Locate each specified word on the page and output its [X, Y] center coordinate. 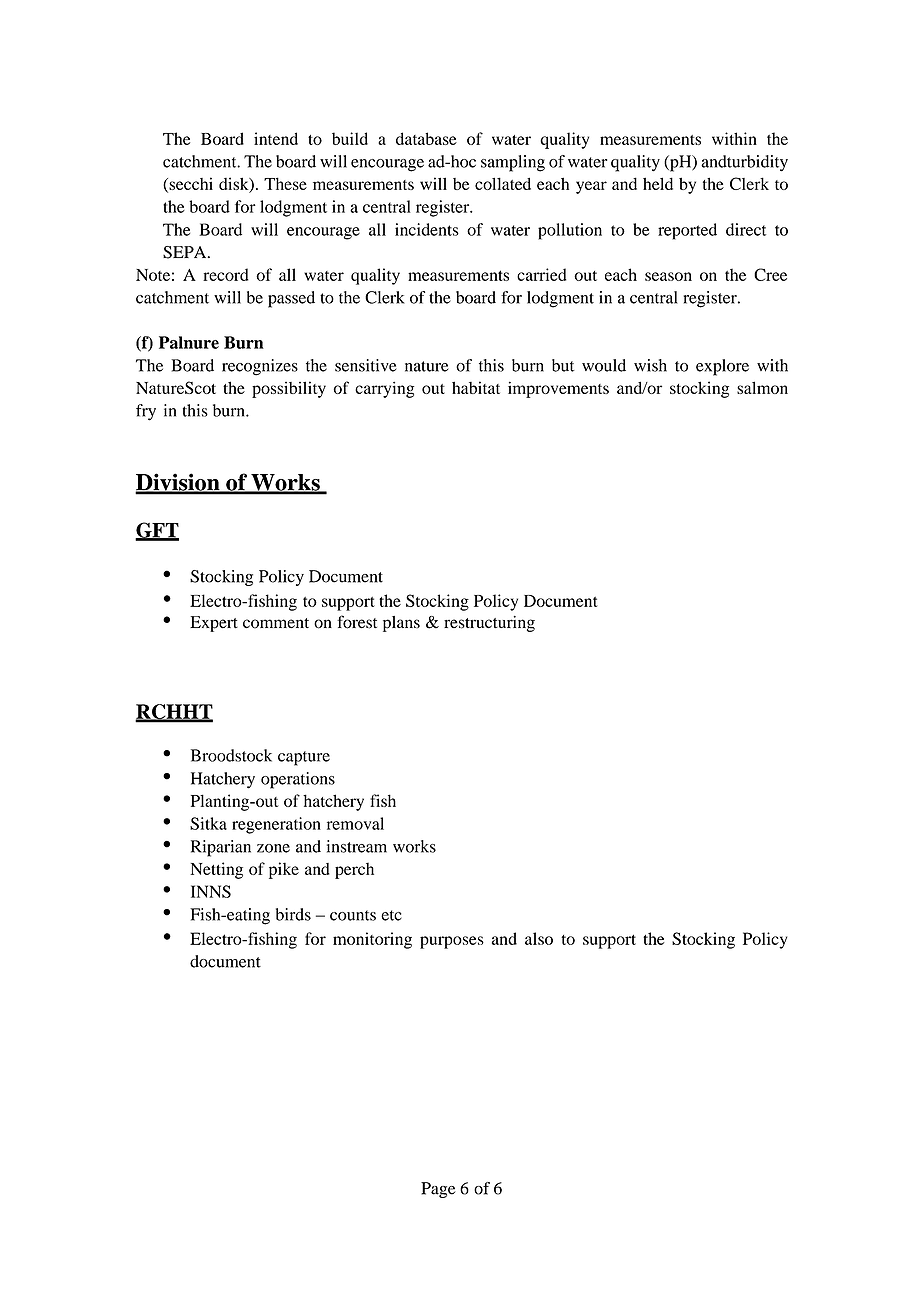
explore [722, 367]
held [658, 183]
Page [438, 1190]
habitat [476, 387]
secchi [190, 184]
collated [503, 183]
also [539, 938]
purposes [452, 942]
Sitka [208, 823]
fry [146, 412]
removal [355, 823]
